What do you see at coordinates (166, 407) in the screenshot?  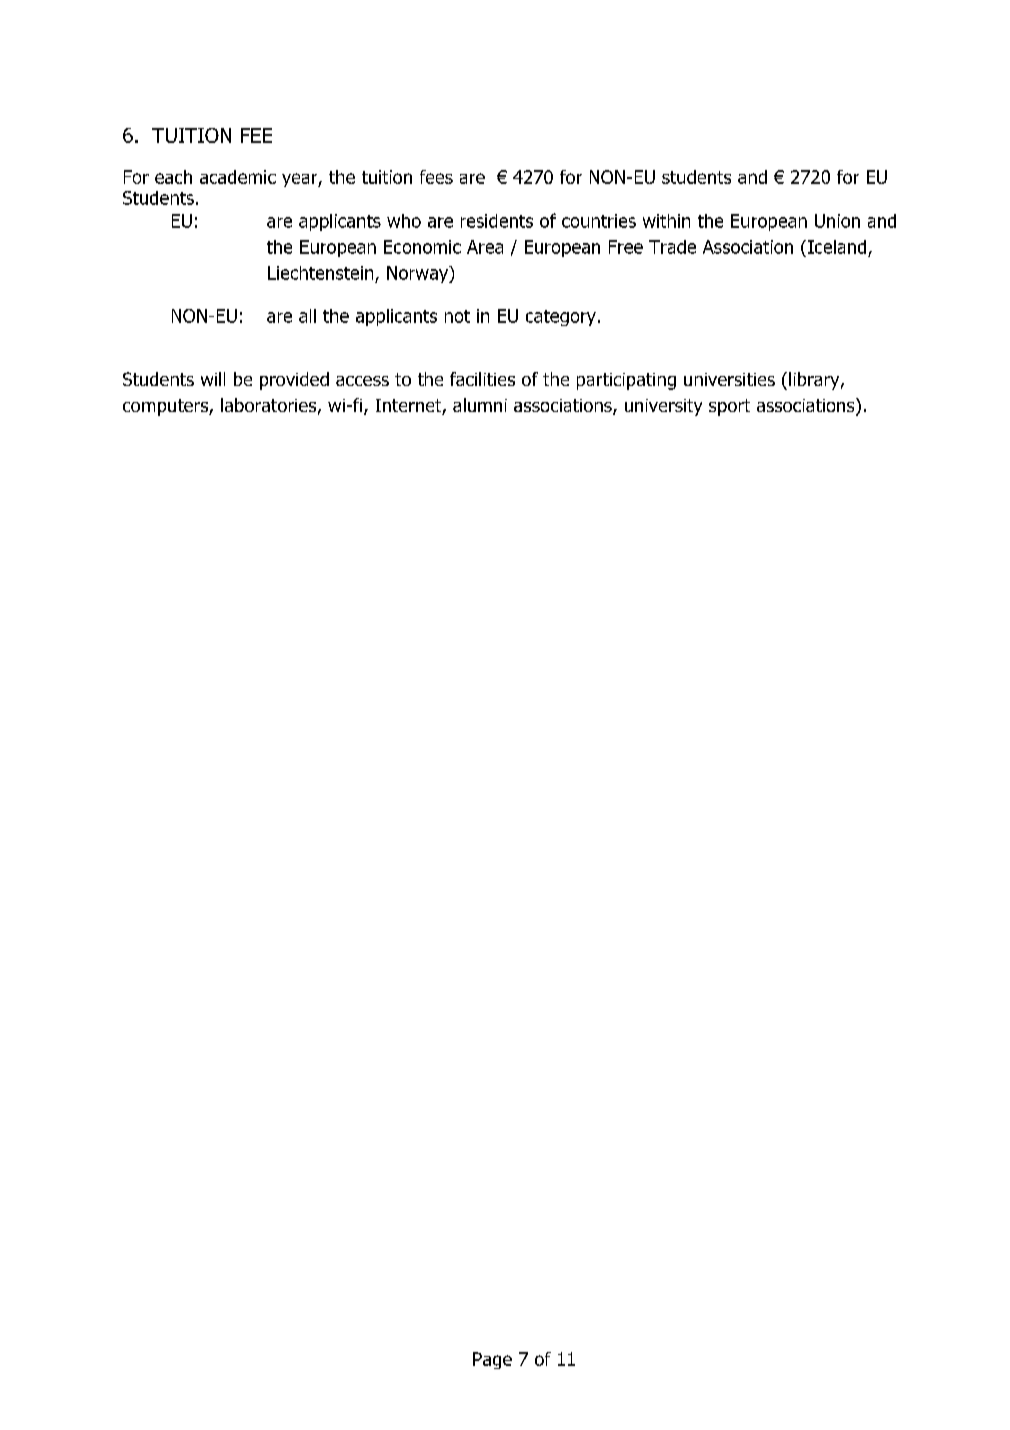 I see `computers` at bounding box center [166, 407].
